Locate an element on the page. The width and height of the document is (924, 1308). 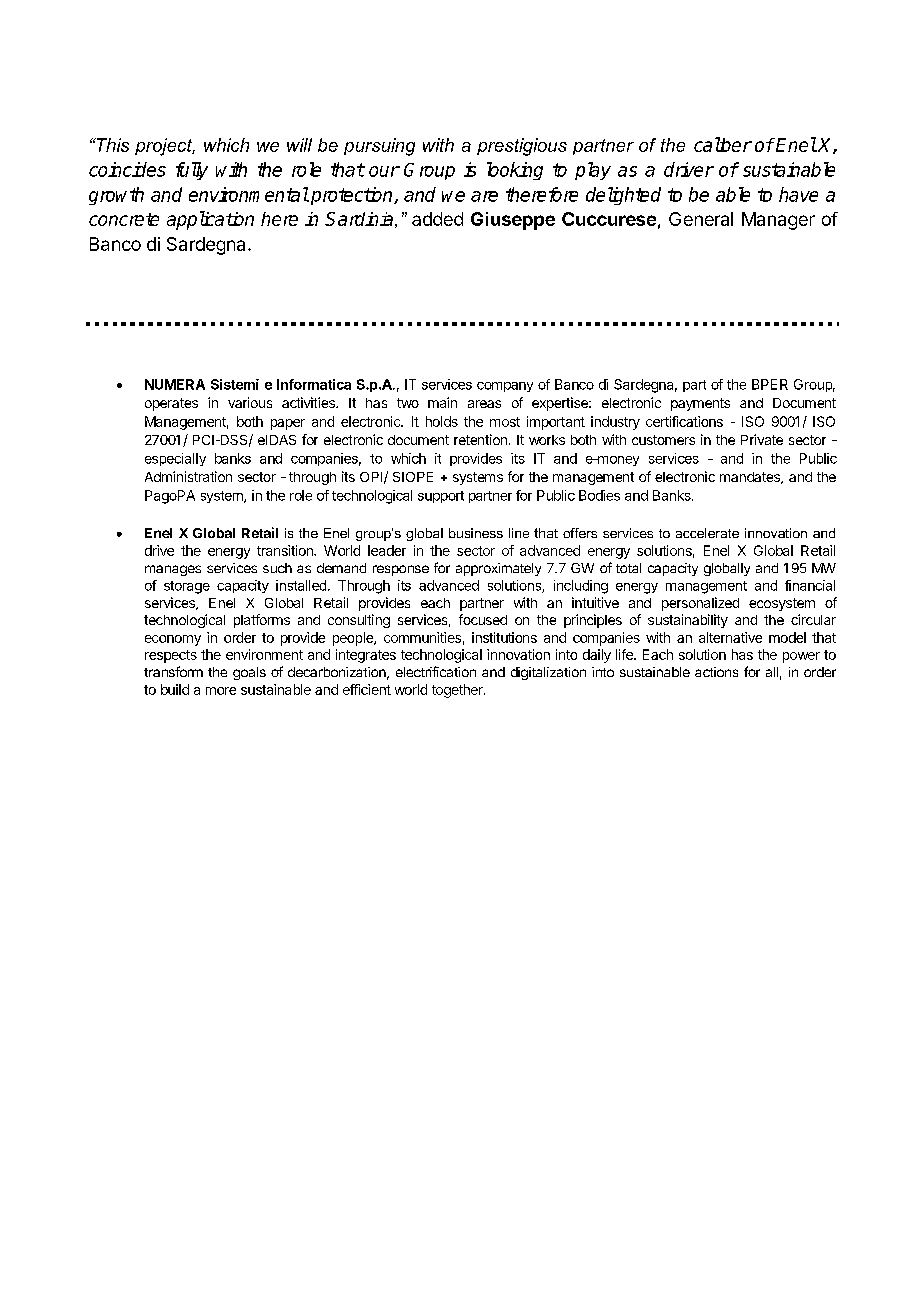
Informatica is located at coordinates (314, 384).
